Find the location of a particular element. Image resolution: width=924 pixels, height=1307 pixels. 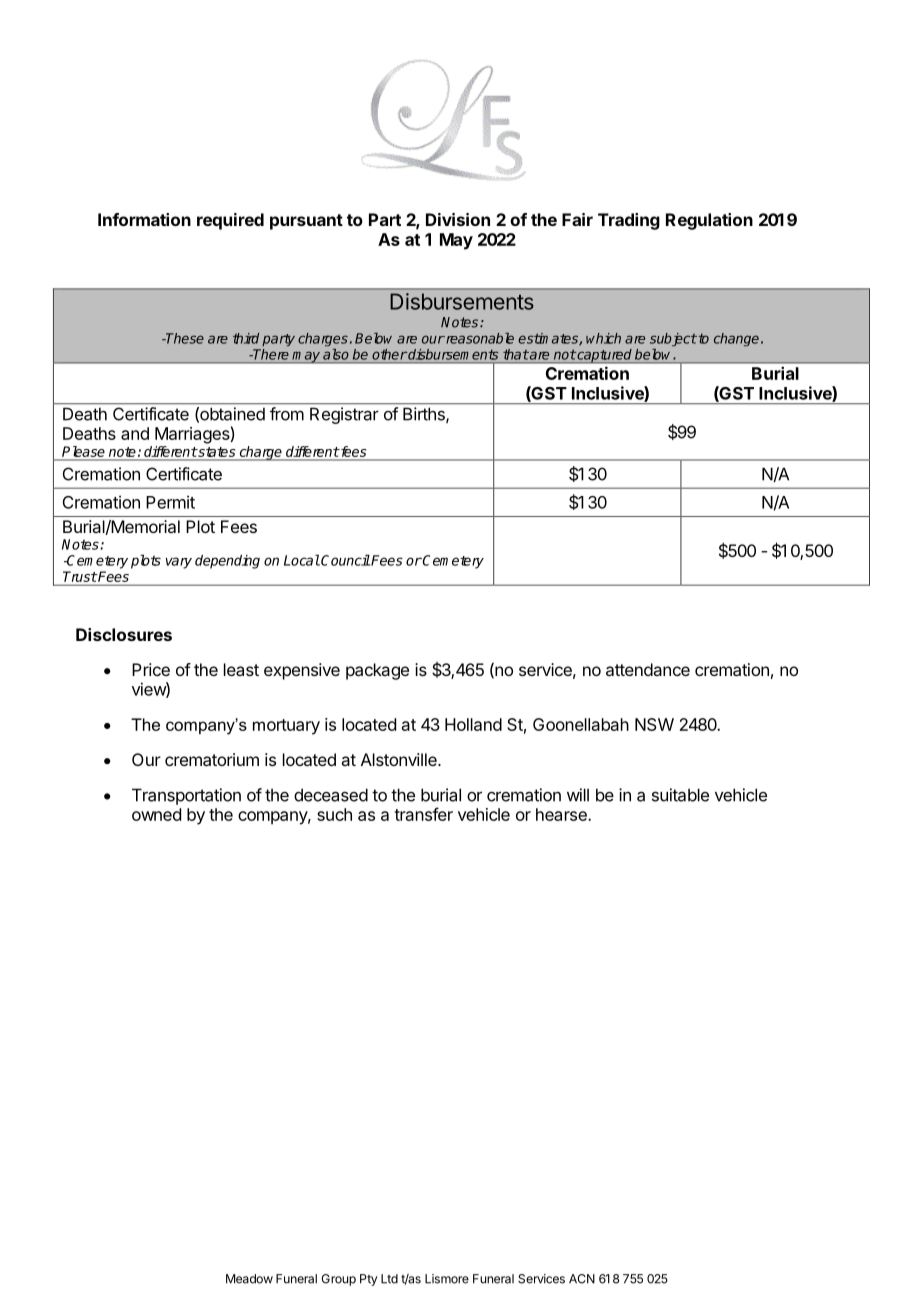

owned is located at coordinates (156, 814).
